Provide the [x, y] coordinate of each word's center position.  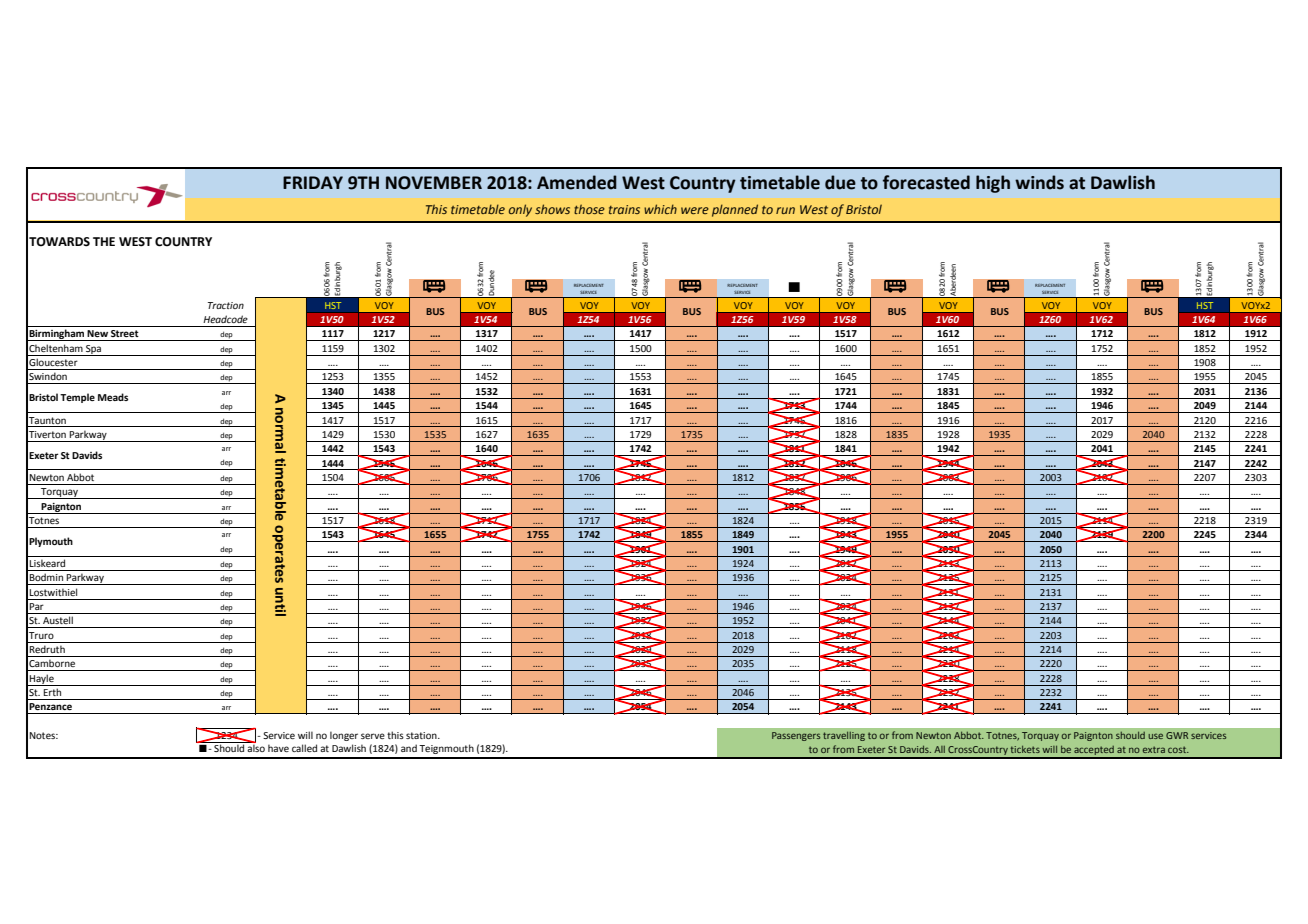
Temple [77, 398]
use [1155, 736]
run [785, 210]
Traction [226, 305]
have [278, 748]
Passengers [796, 736]
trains [624, 209]
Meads [113, 397]
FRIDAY [313, 182]
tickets [1025, 749]
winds [1039, 182]
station [422, 735]
